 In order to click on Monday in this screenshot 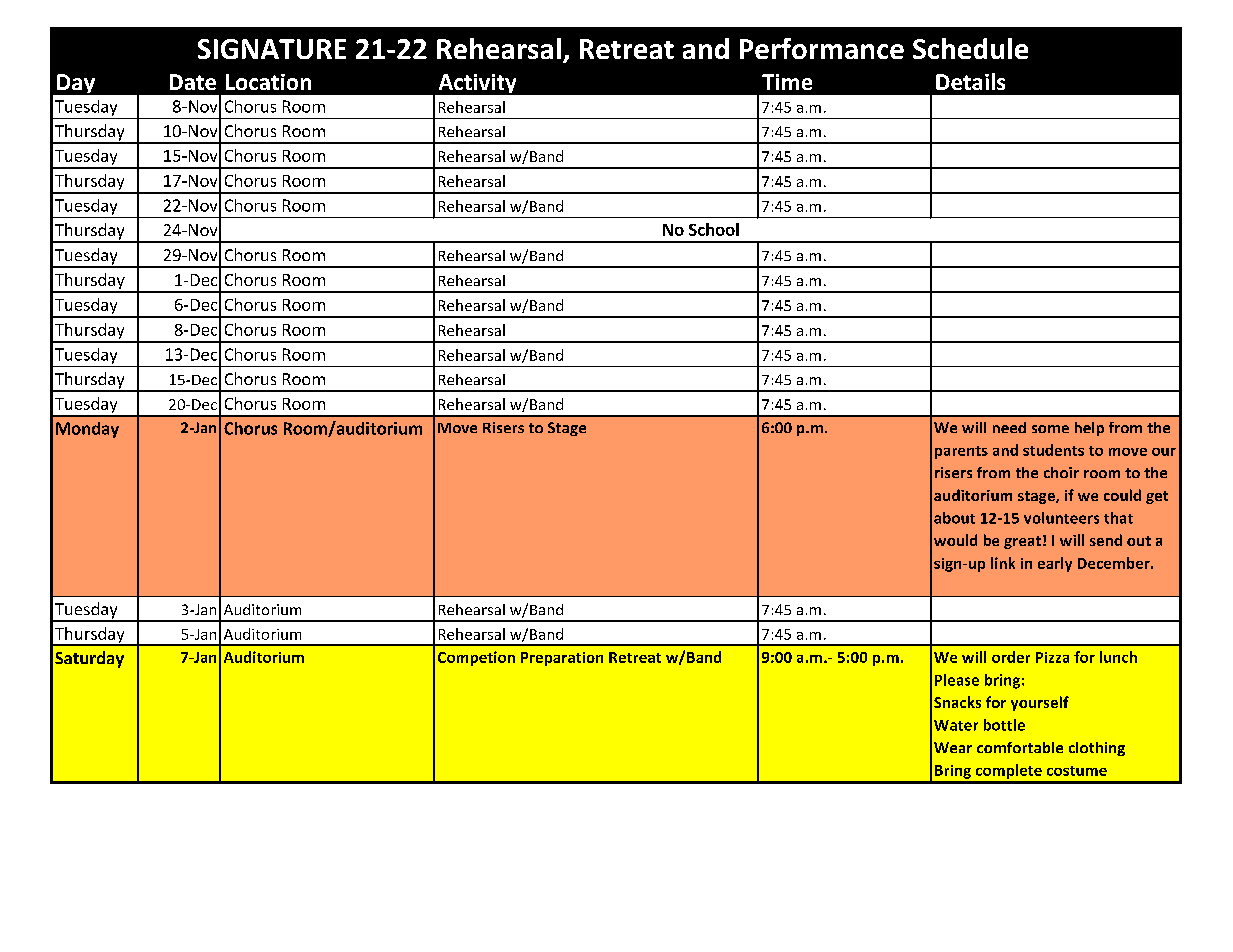, I will do `click(87, 430)`.
